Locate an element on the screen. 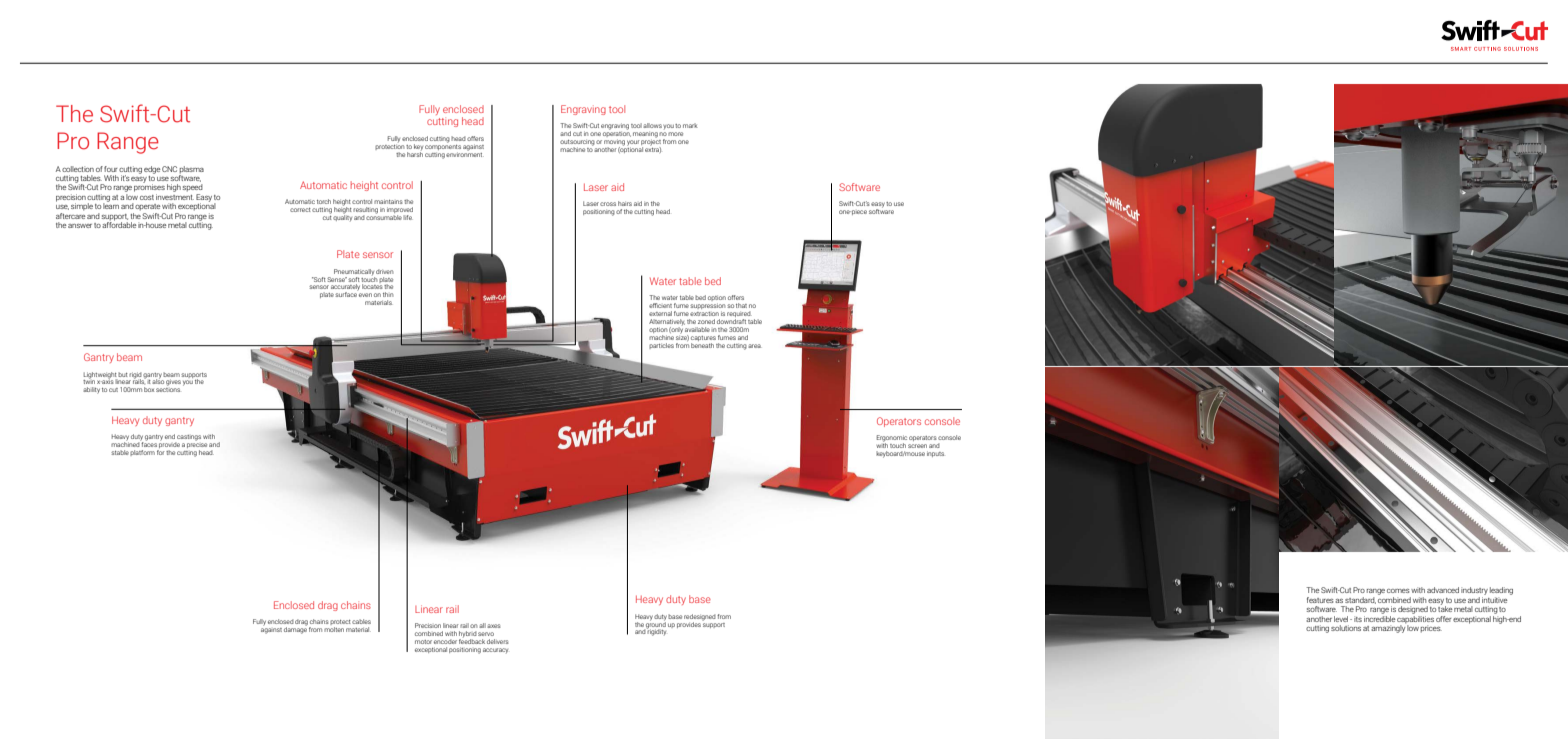 This screenshot has width=1568, height=739. area is located at coordinates (754, 346).
